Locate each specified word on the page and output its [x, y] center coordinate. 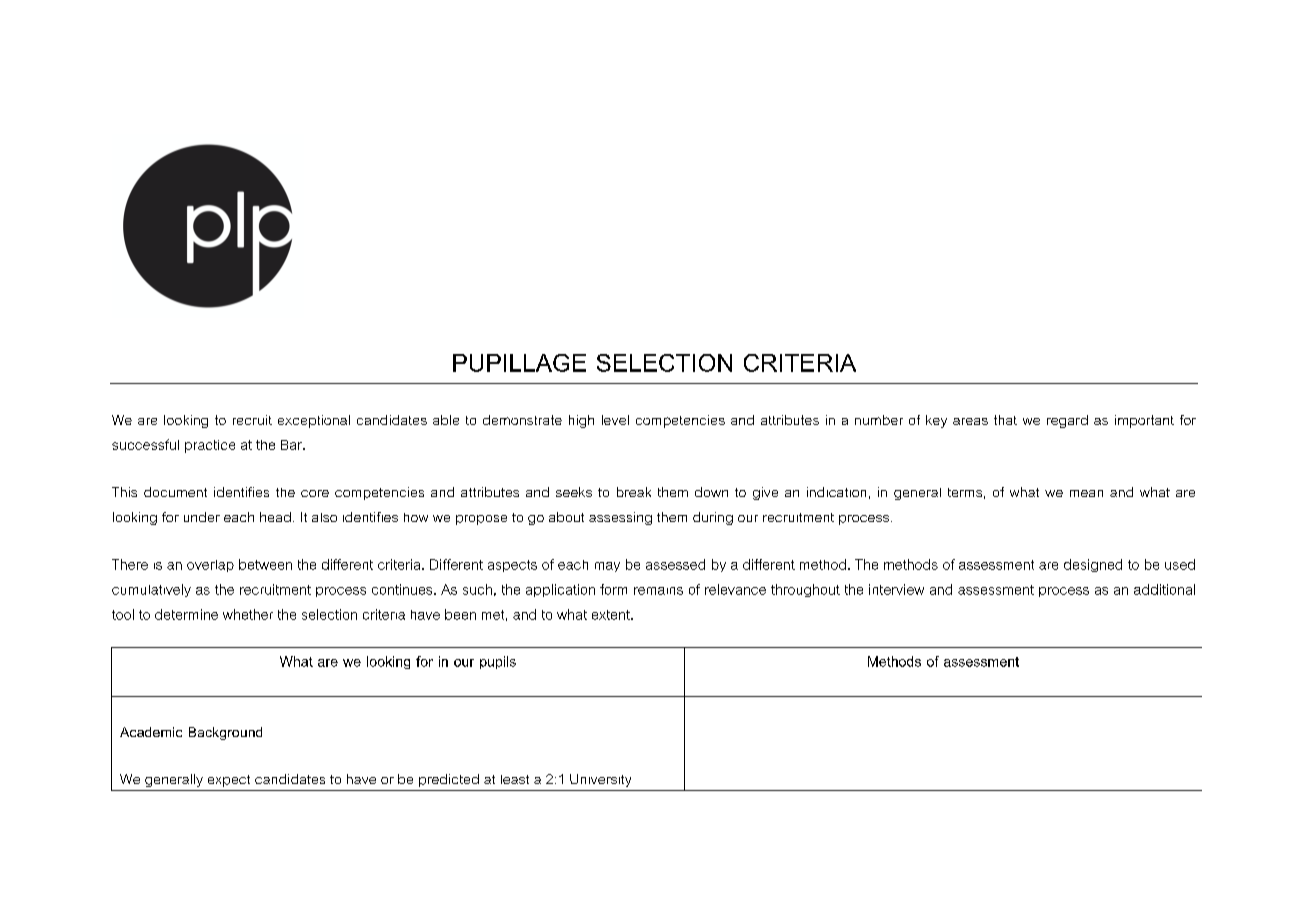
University [600, 780]
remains [658, 591]
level [615, 420]
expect [229, 781]
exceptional [314, 421]
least [515, 779]
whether [248, 614]
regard [1067, 421]
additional [1164, 589]
